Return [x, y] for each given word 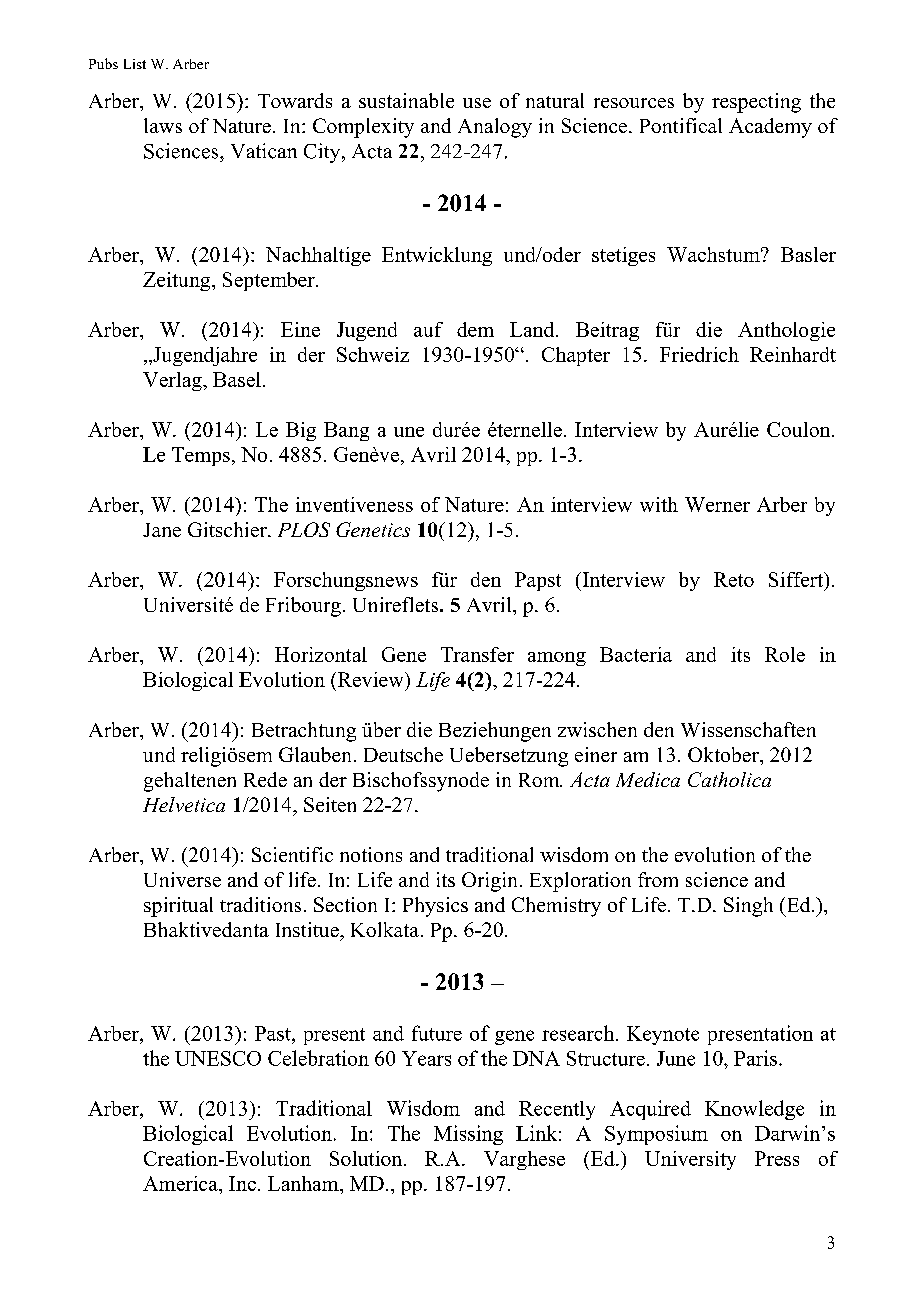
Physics [435, 907]
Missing [468, 1135]
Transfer [477, 654]
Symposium [656, 1135]
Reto [734, 579]
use [477, 103]
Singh [748, 907]
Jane [162, 530]
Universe [182, 879]
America [181, 1183]
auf [428, 329]
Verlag [173, 381]
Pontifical [681, 125]
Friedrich [699, 354]
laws [163, 125]
